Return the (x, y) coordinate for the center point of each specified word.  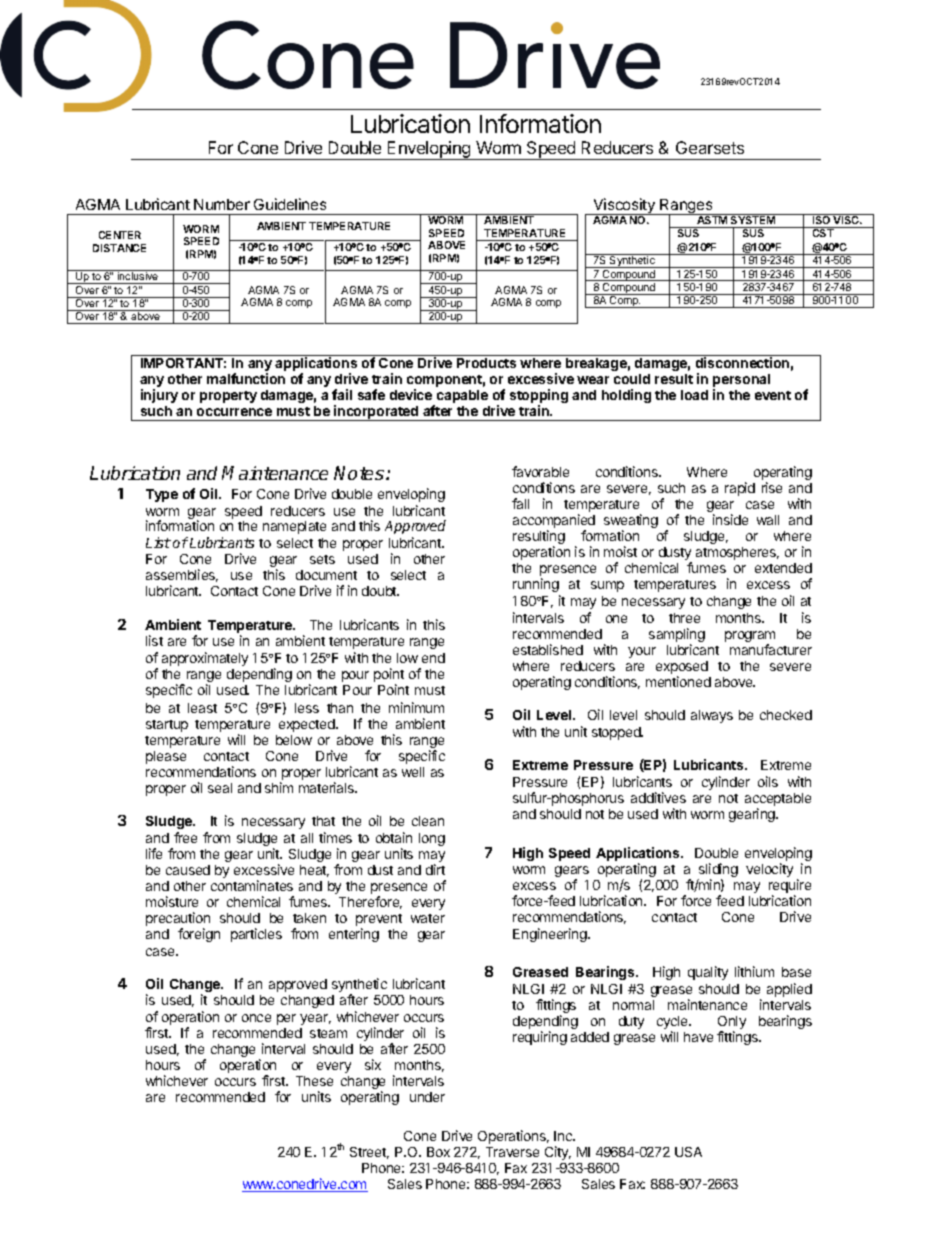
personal (741, 382)
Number (222, 204)
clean (428, 821)
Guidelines (290, 204)
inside (730, 519)
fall (520, 503)
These (314, 1081)
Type (162, 495)
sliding (718, 871)
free (185, 837)
